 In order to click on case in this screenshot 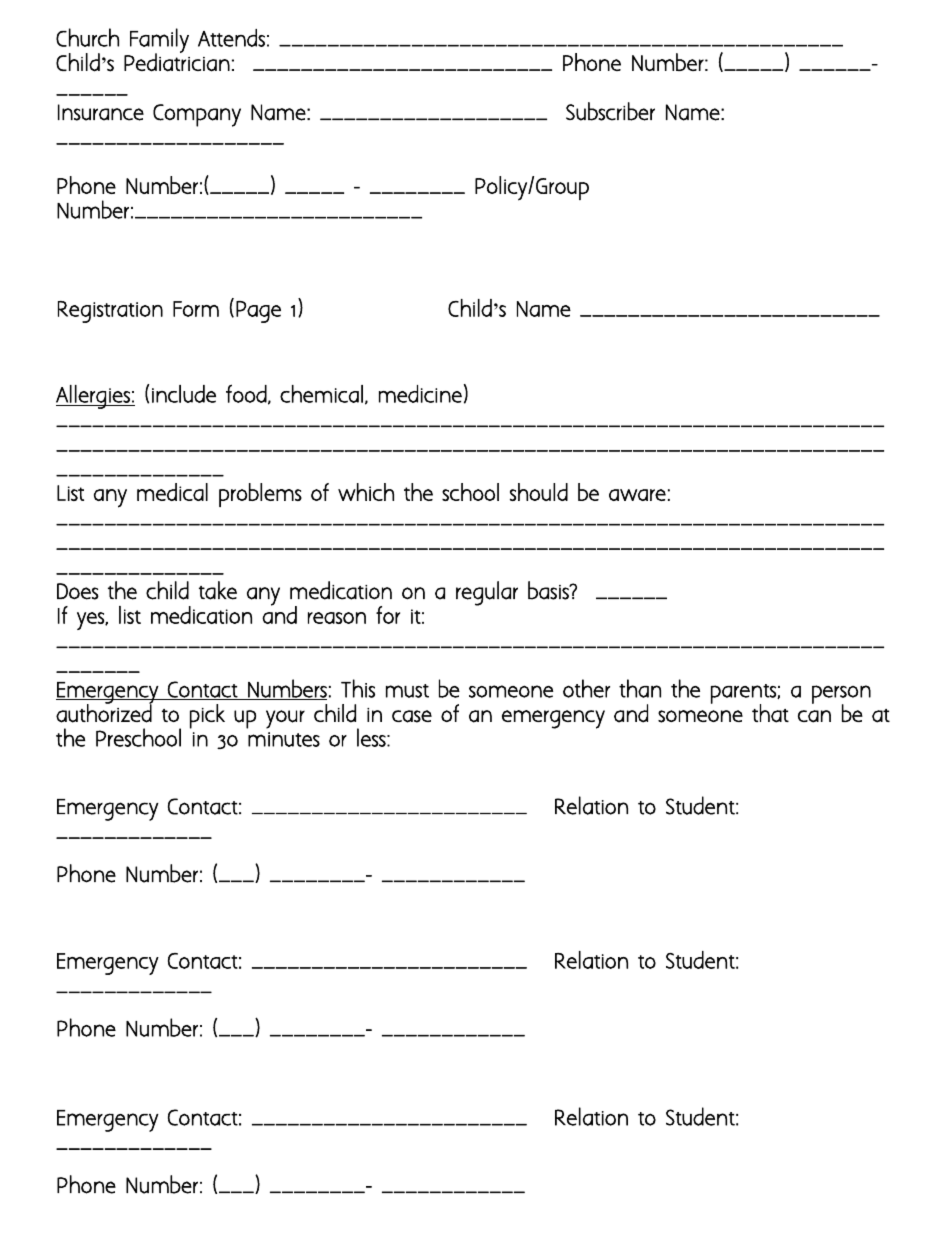, I will do `click(412, 716)`.
